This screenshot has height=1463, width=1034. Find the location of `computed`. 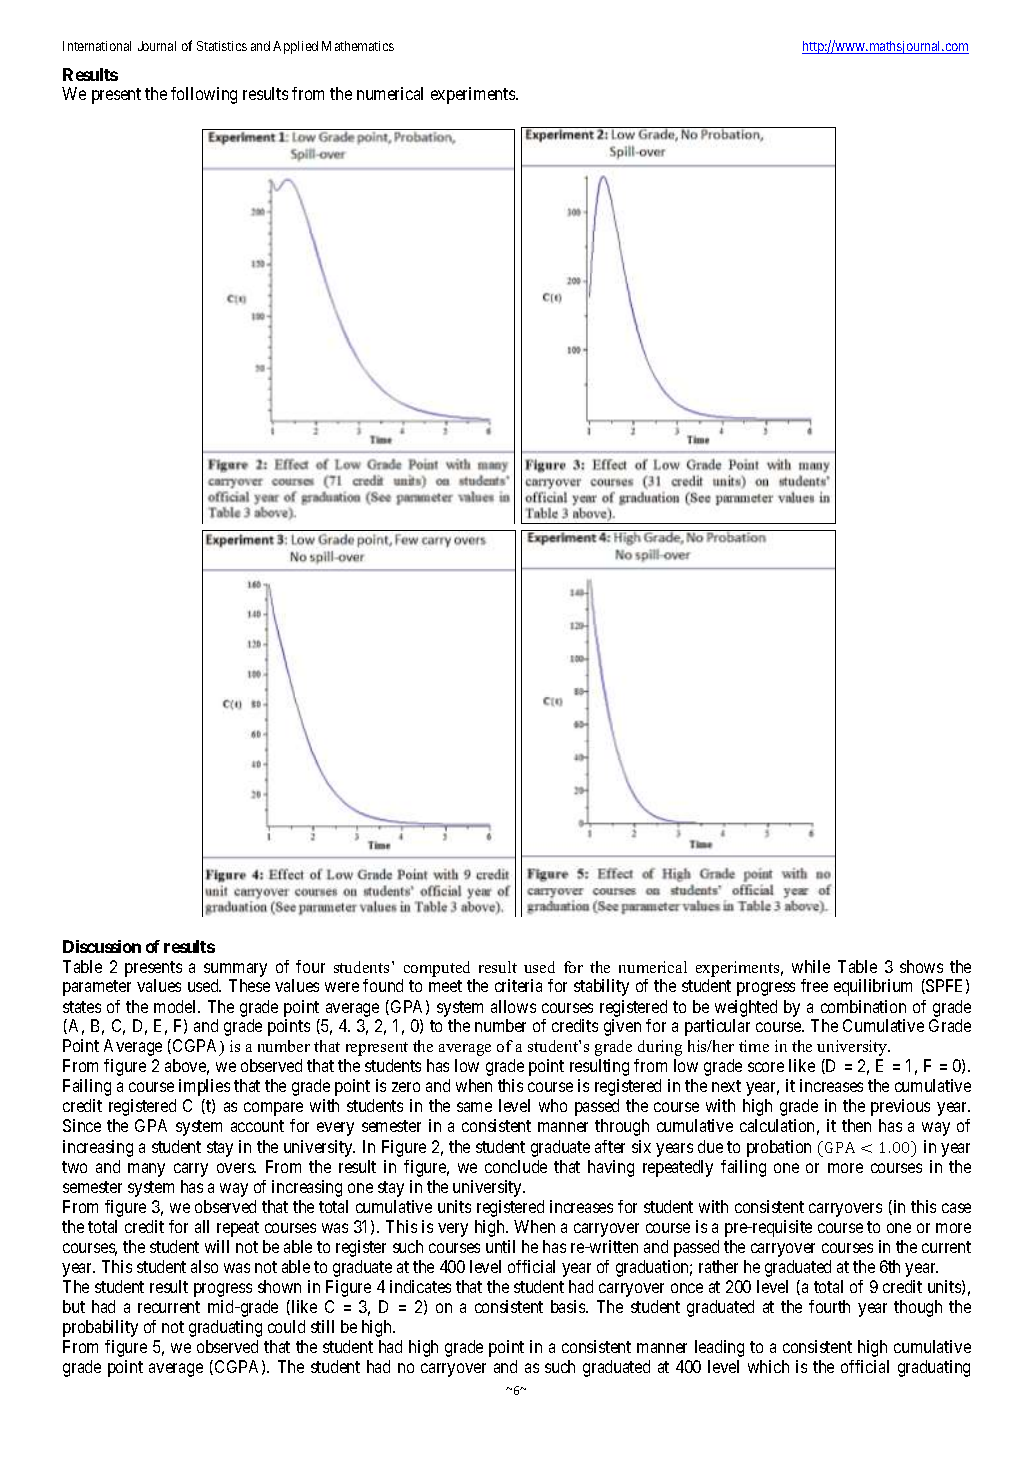

computed is located at coordinates (437, 969).
